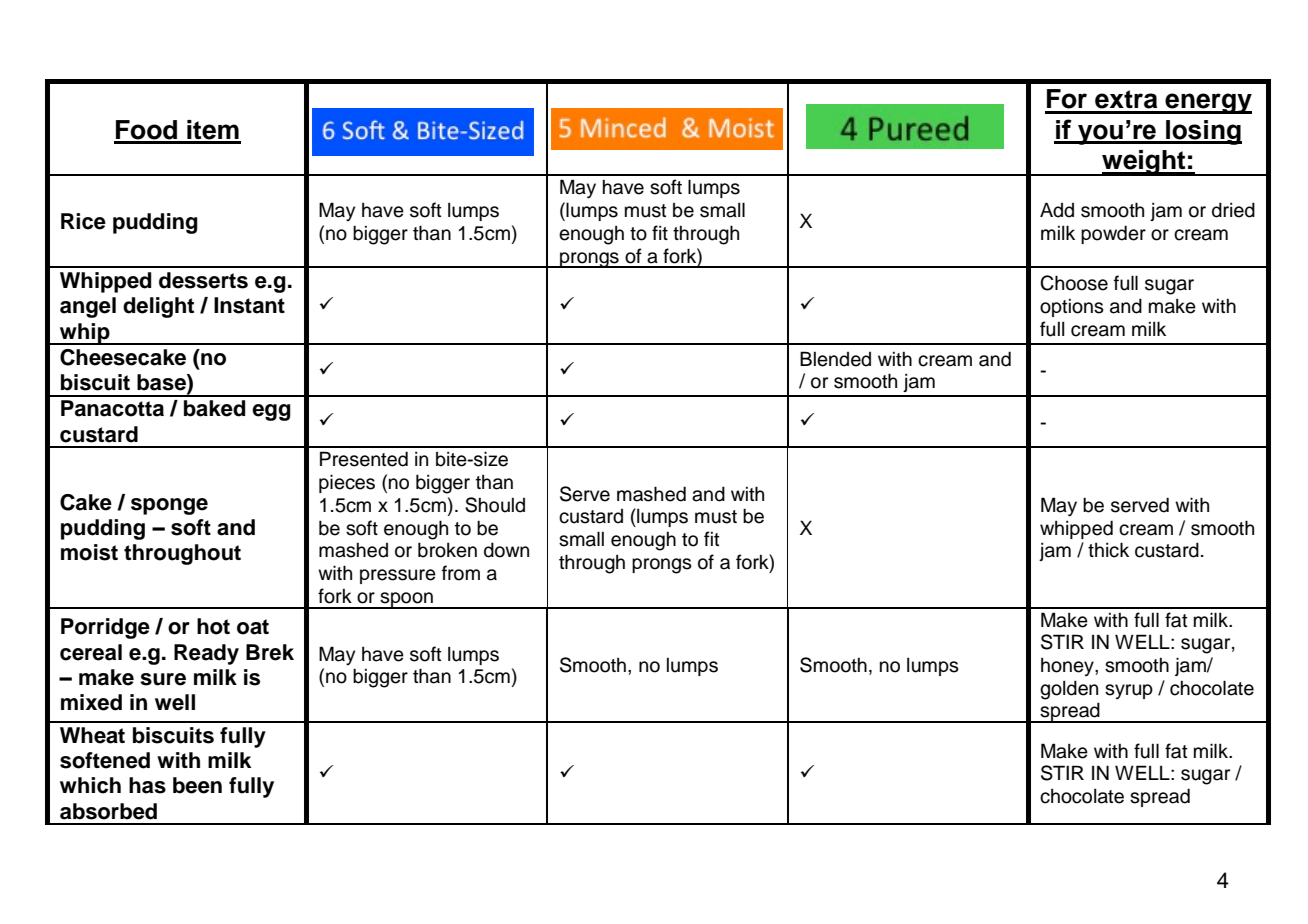 The image size is (1308, 924). Describe the element at coordinates (364, 459) in the screenshot. I see `Presented` at that location.
